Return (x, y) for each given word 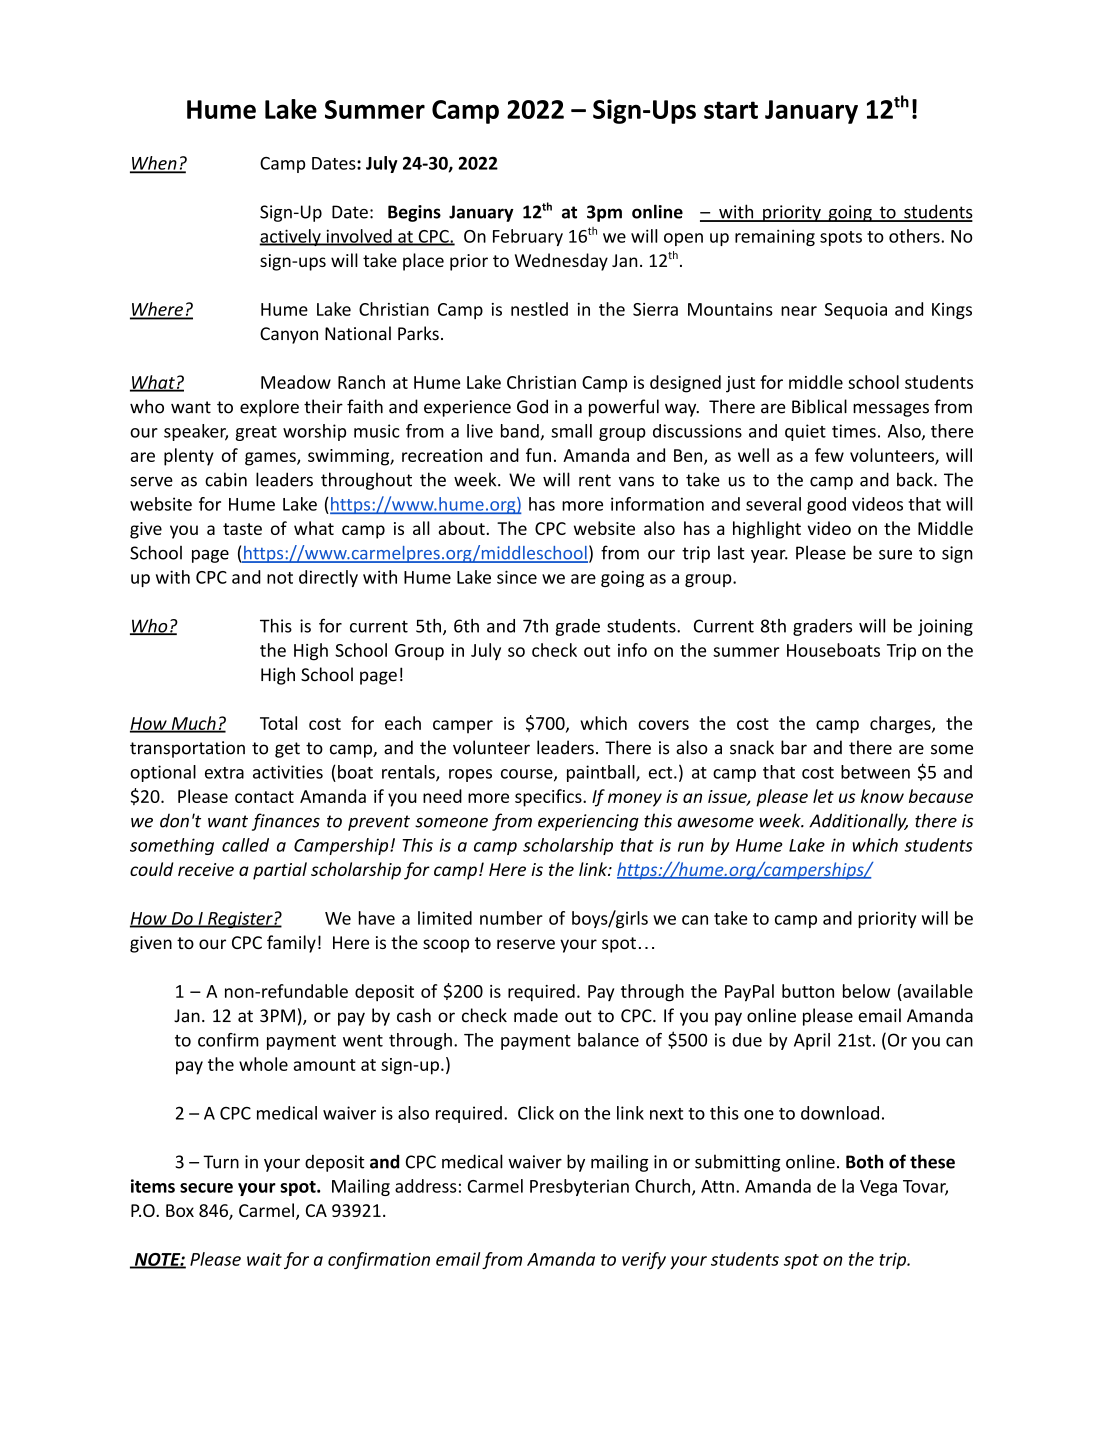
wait (264, 1259)
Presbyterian (579, 1187)
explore (269, 408)
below (866, 991)
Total (278, 723)
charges (901, 725)
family (291, 944)
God (532, 406)
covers (663, 725)
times (854, 431)
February (528, 237)
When (154, 164)
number (511, 918)
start (731, 110)
